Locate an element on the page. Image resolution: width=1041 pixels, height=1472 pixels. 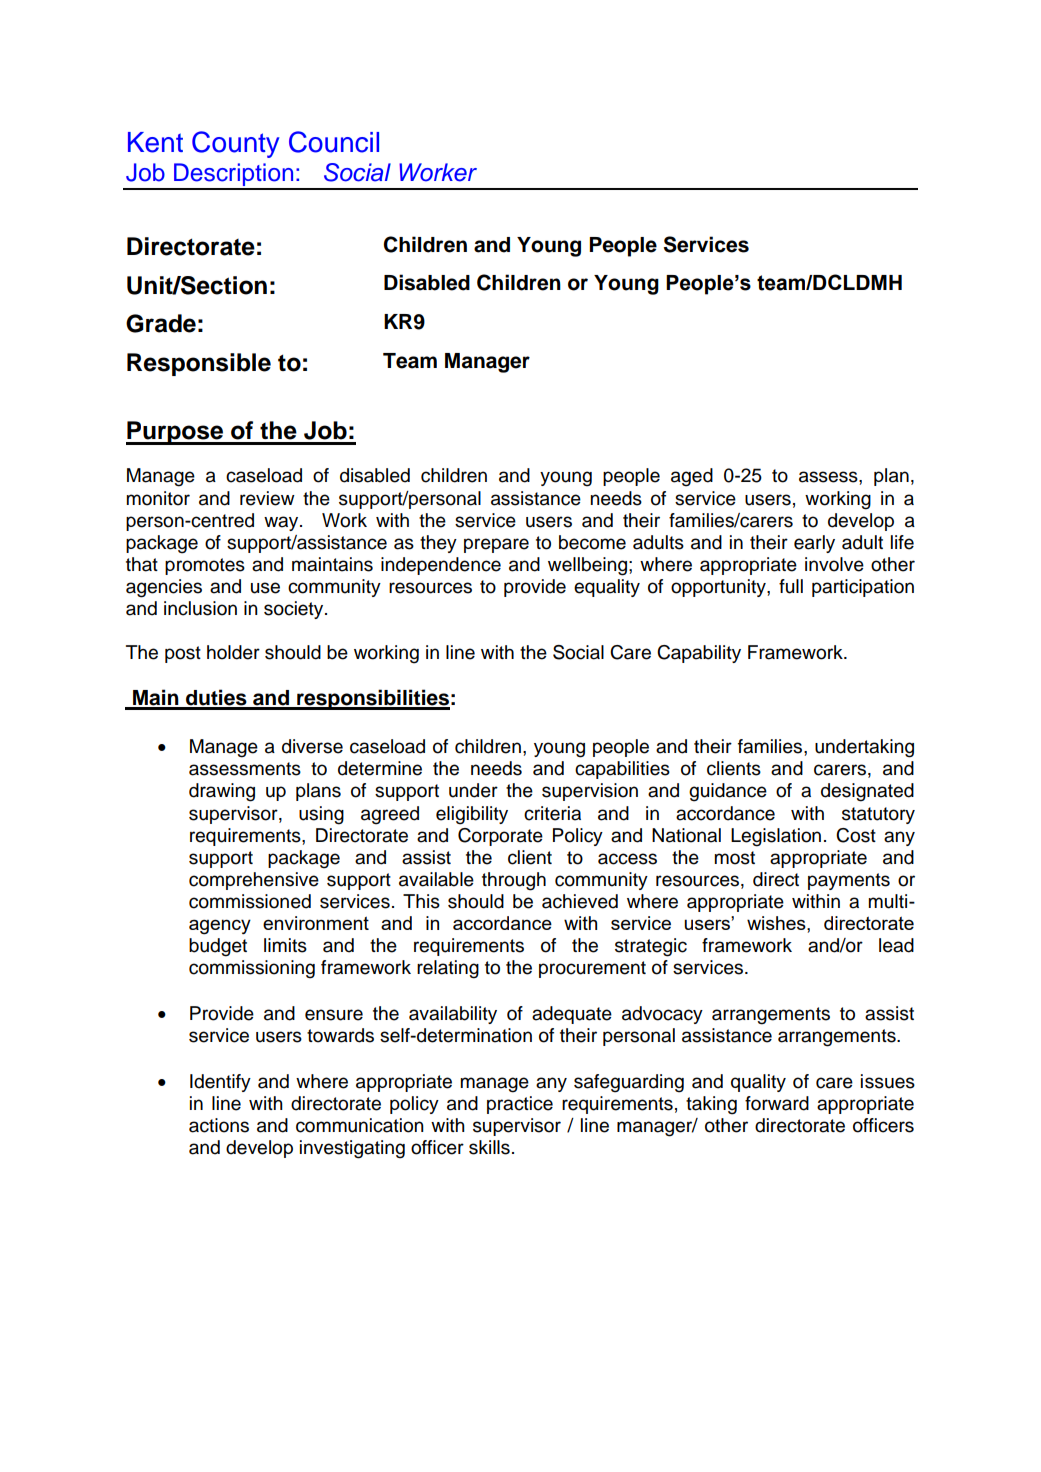
forward is located at coordinates (777, 1103).
